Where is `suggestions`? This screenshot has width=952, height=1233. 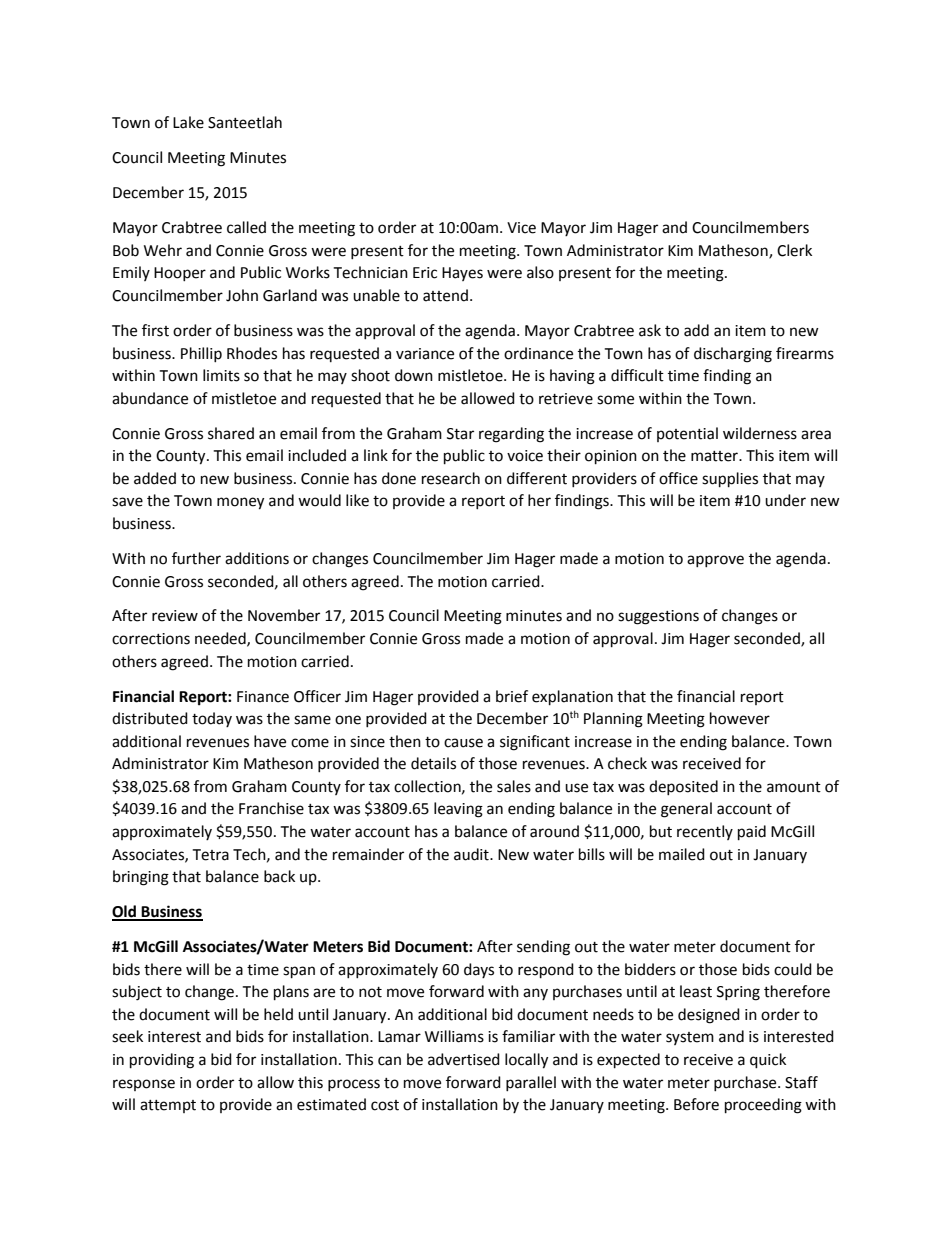
suggestions is located at coordinates (658, 617).
